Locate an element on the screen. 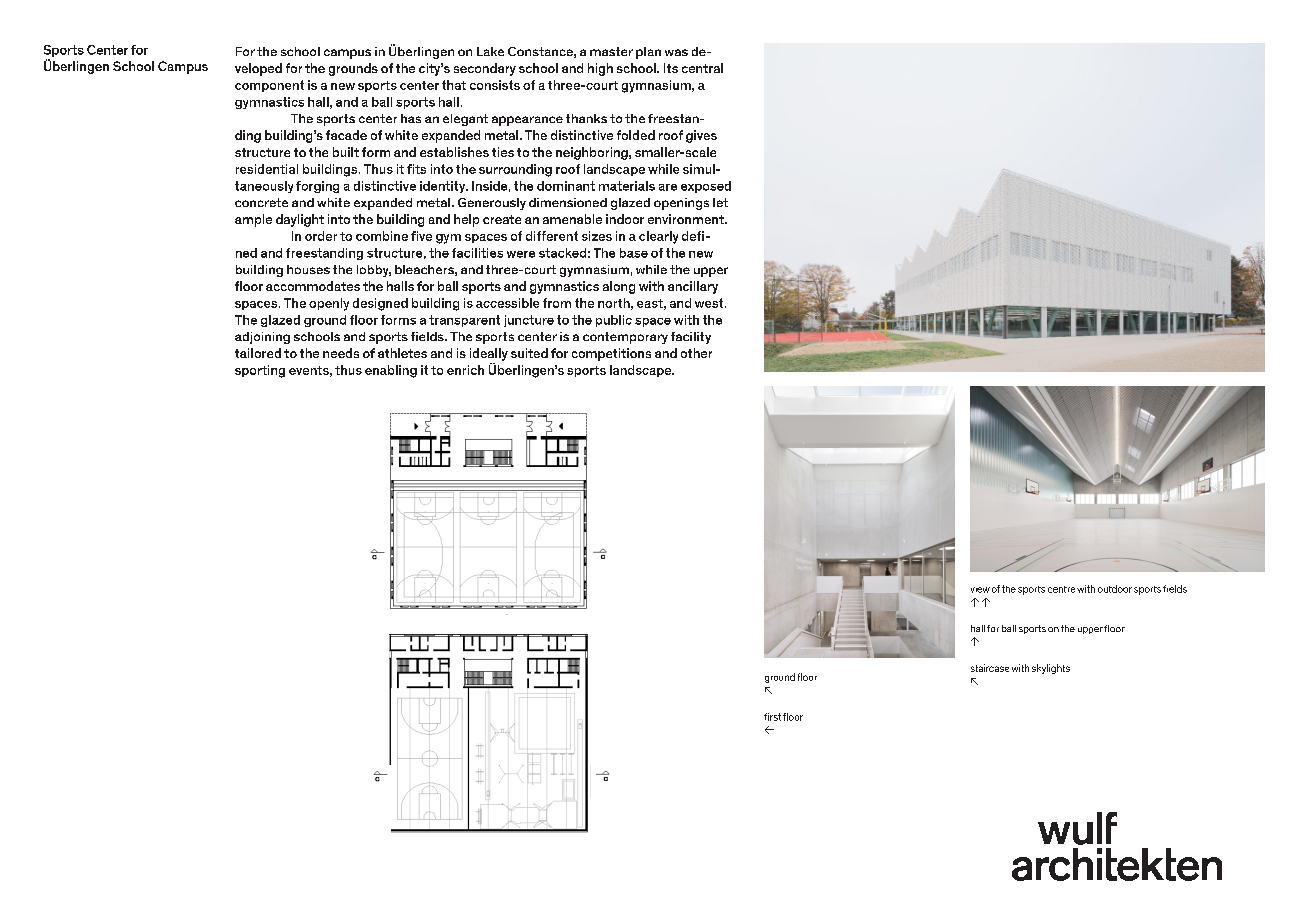 The height and width of the screenshot is (924, 1308). facility is located at coordinates (691, 338).
